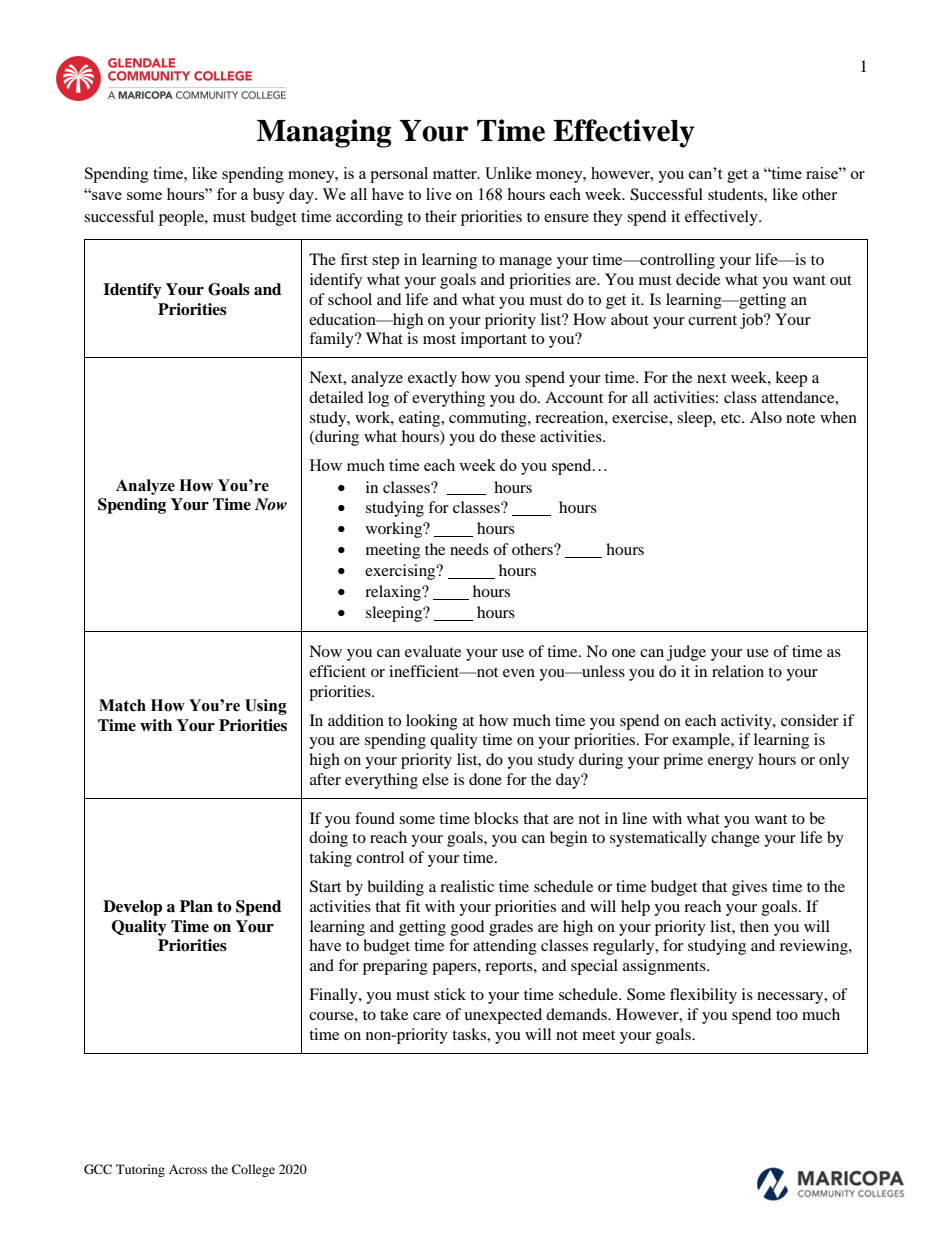 This page has width=952, height=1233. What do you see at coordinates (433, 651) in the page?
I see `evaluate` at bounding box center [433, 651].
